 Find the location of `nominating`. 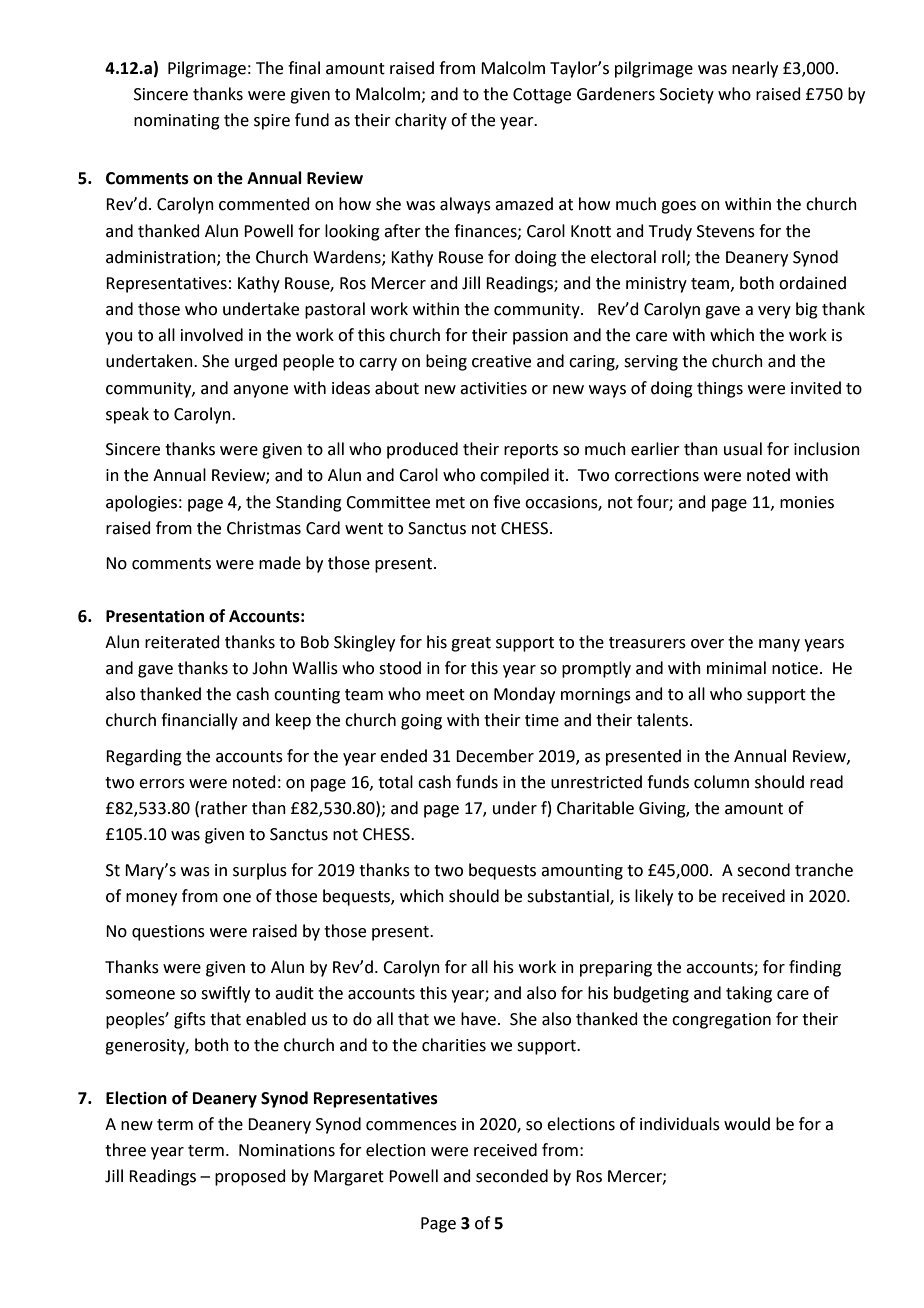

nominating is located at coordinates (177, 122).
